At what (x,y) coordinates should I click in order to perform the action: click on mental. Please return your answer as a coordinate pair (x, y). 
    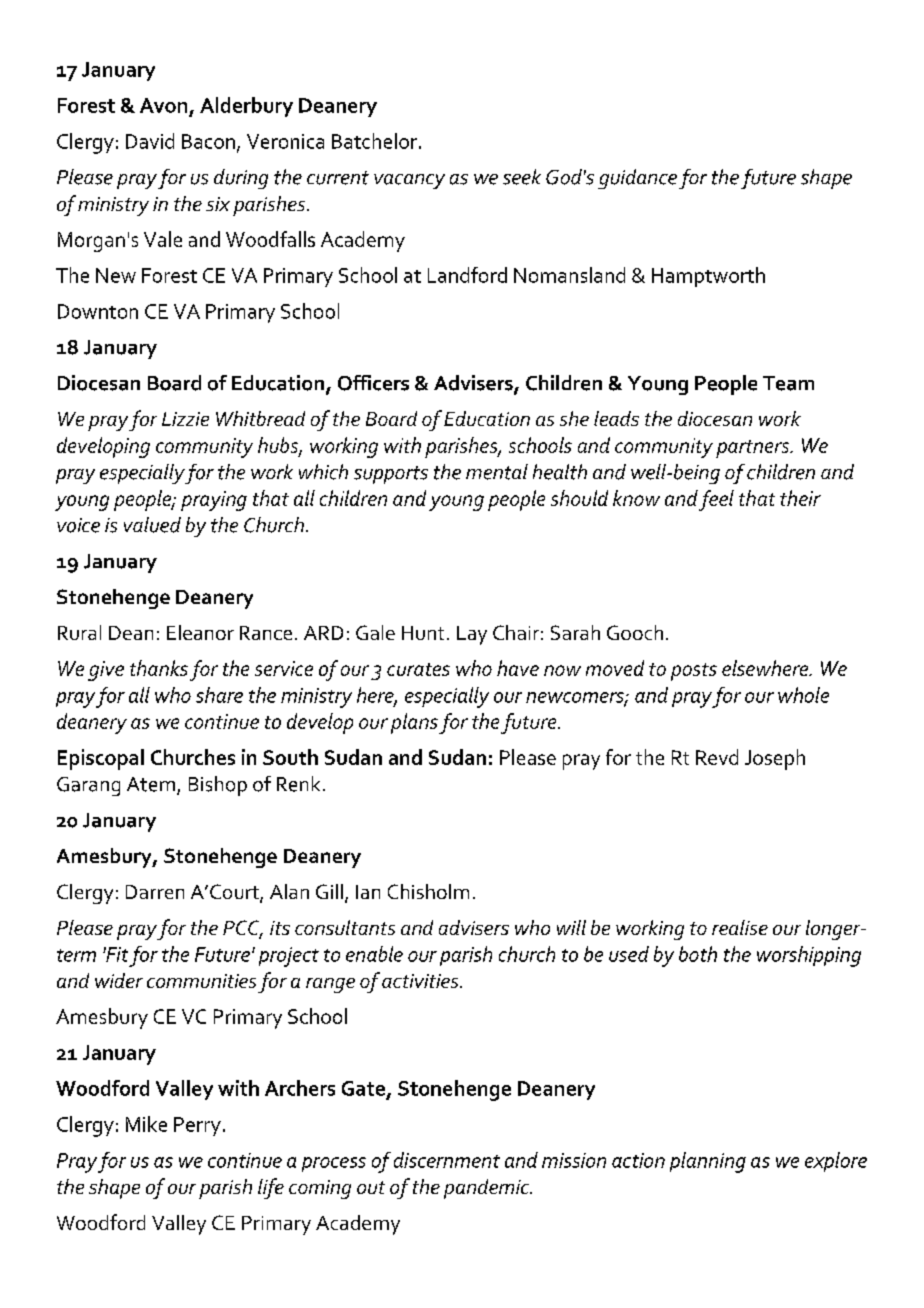
    Looking at the image, I should click on (497, 472).
